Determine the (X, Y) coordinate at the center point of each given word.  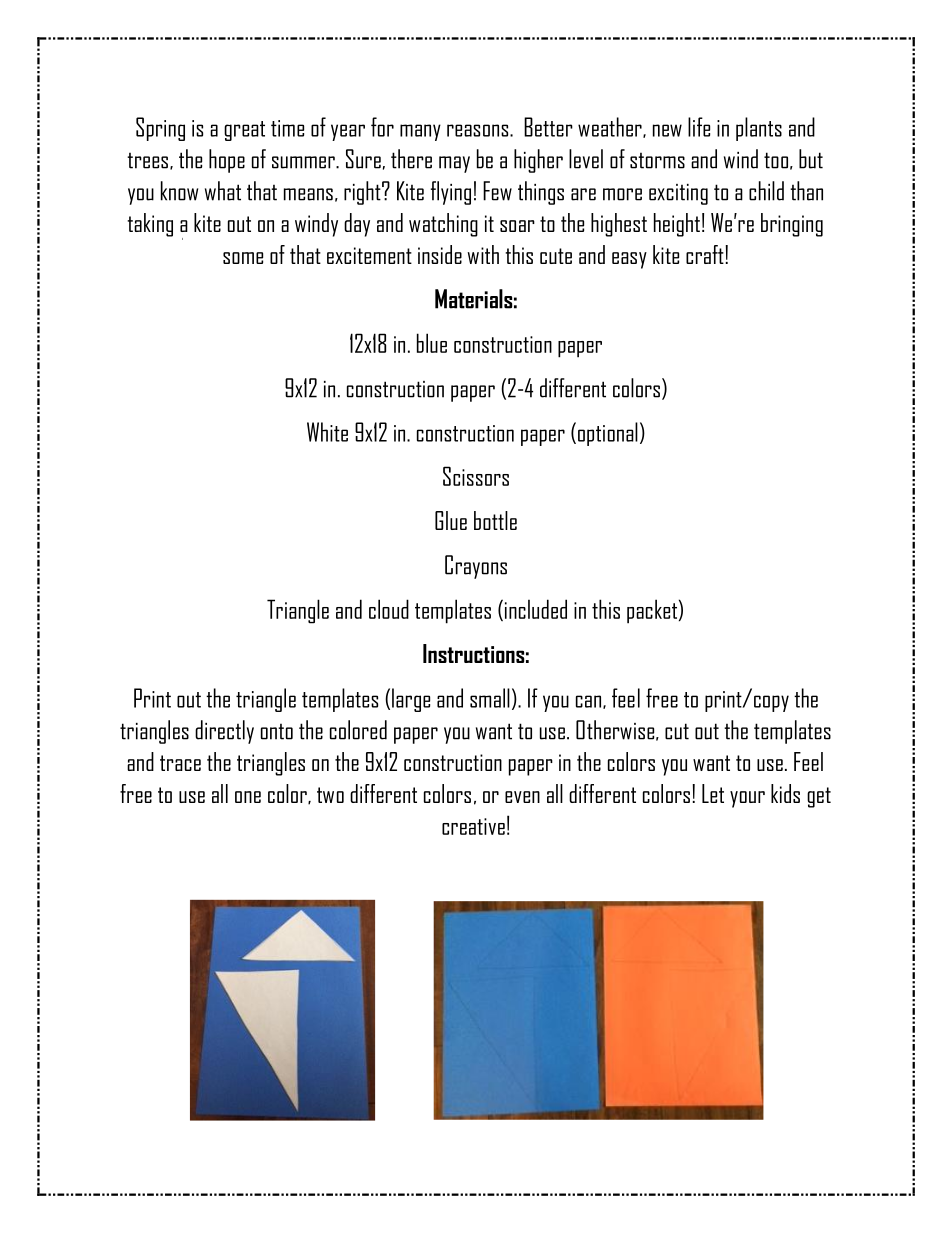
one (248, 797)
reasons (479, 130)
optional (608, 434)
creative (473, 826)
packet (652, 611)
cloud (389, 609)
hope (227, 161)
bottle (495, 520)
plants (759, 129)
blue (432, 343)
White (327, 432)
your (747, 799)
